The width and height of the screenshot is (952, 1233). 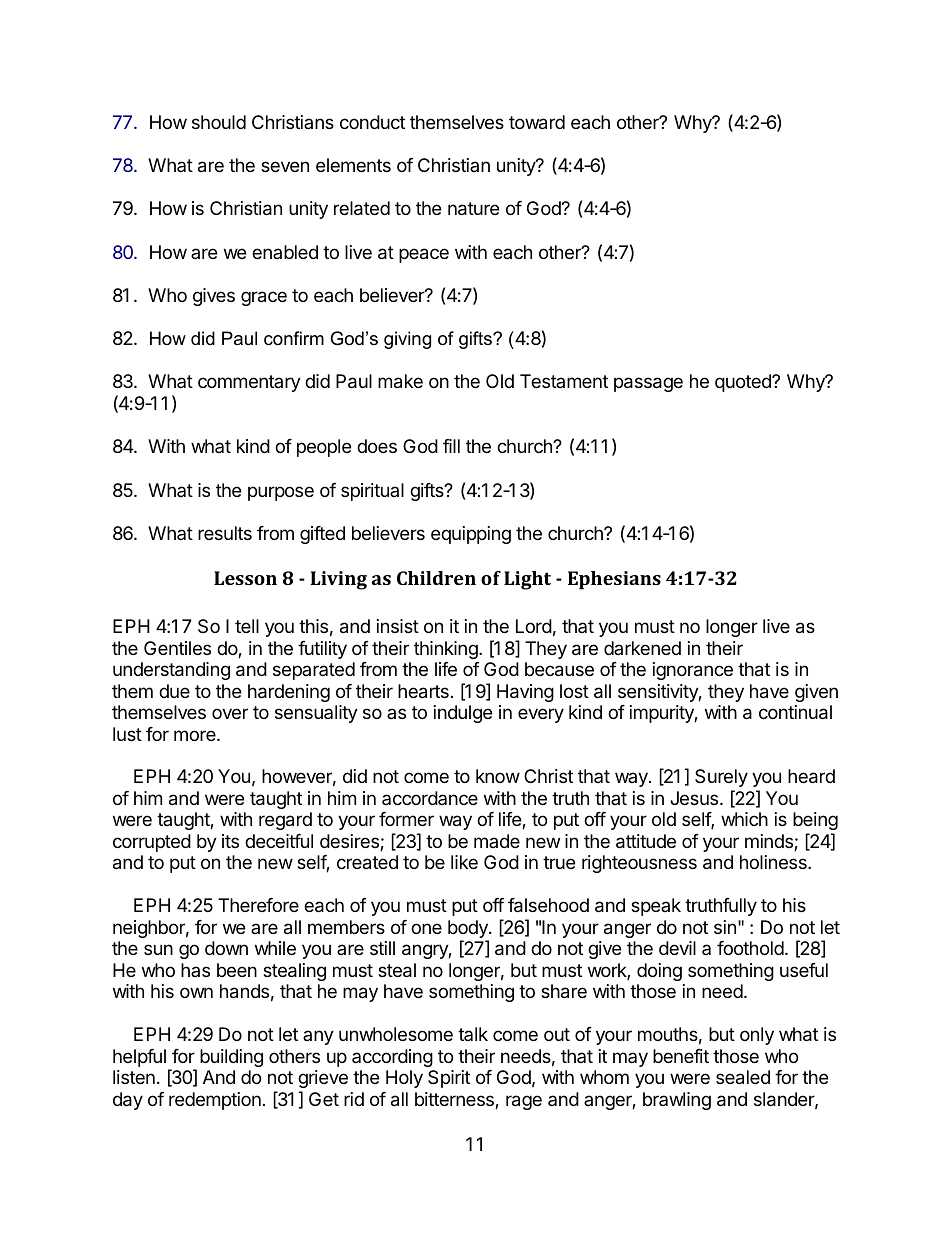 What do you see at coordinates (455, 1100) in the screenshot?
I see `bitterness` at bounding box center [455, 1100].
